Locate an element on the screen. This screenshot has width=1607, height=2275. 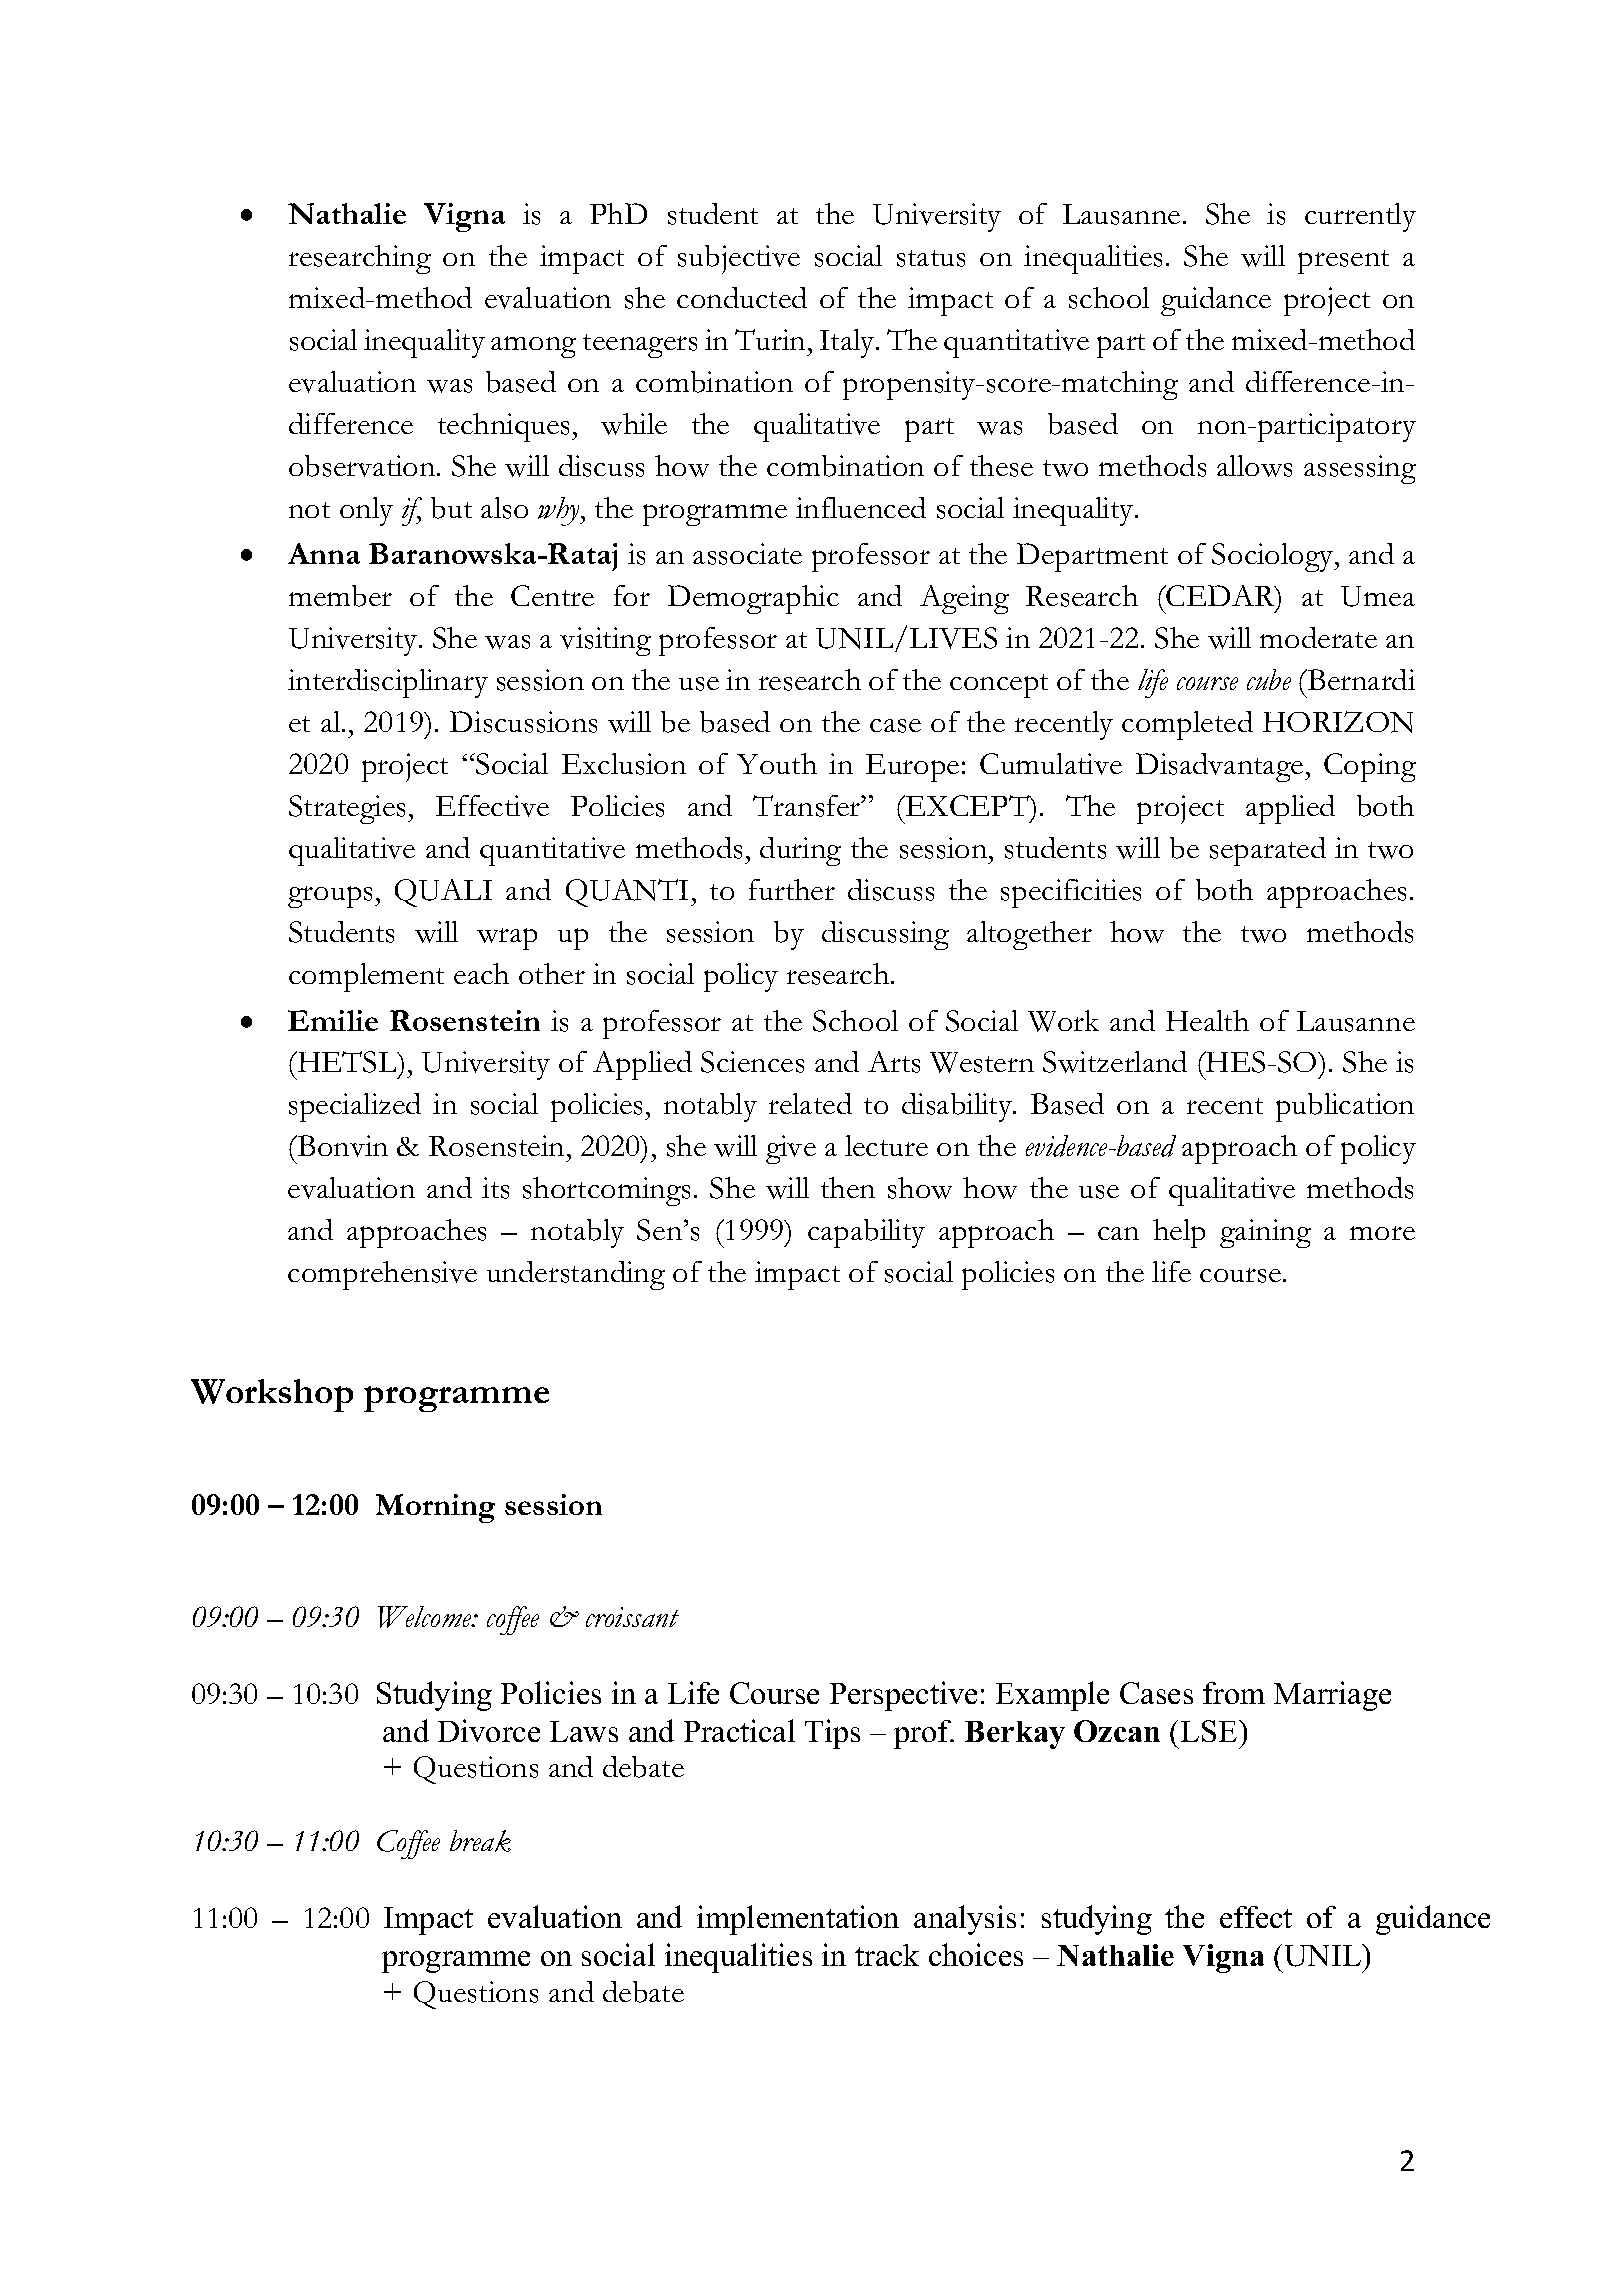
capability is located at coordinates (866, 1233).
